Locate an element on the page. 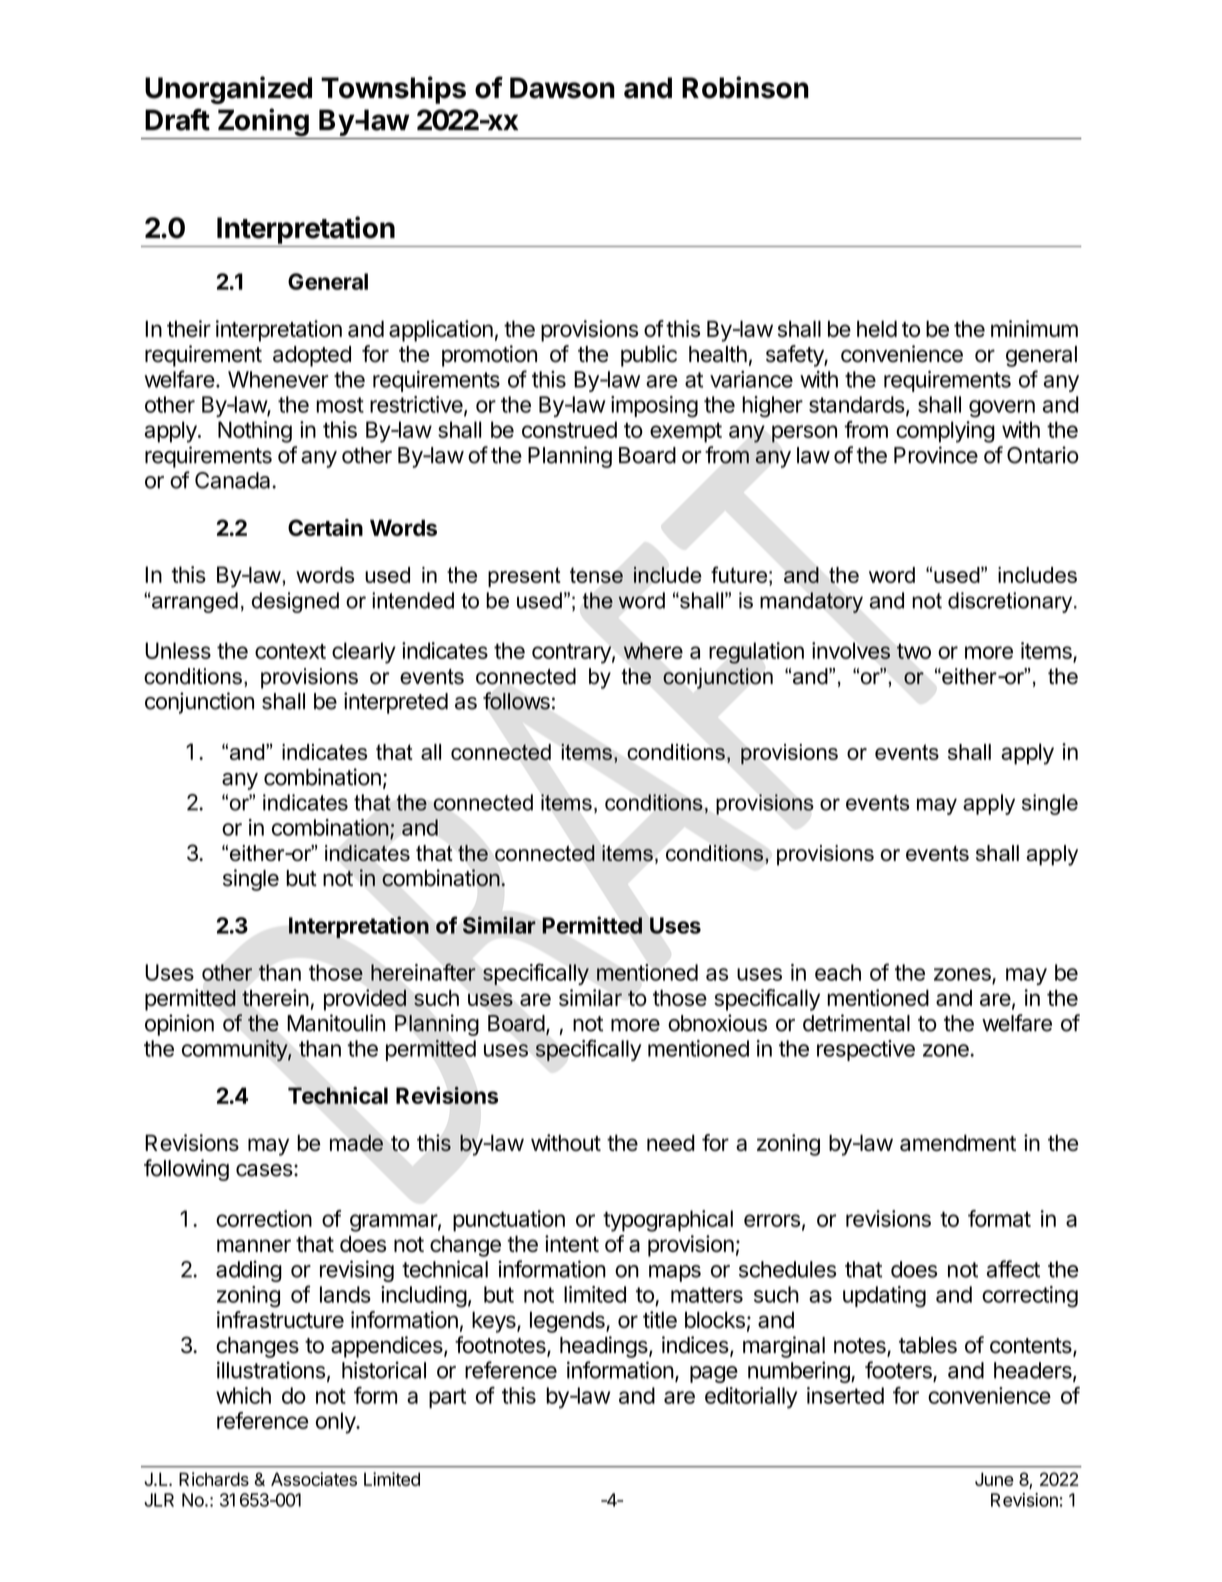 The image size is (1222, 1582). designed is located at coordinates (295, 602).
